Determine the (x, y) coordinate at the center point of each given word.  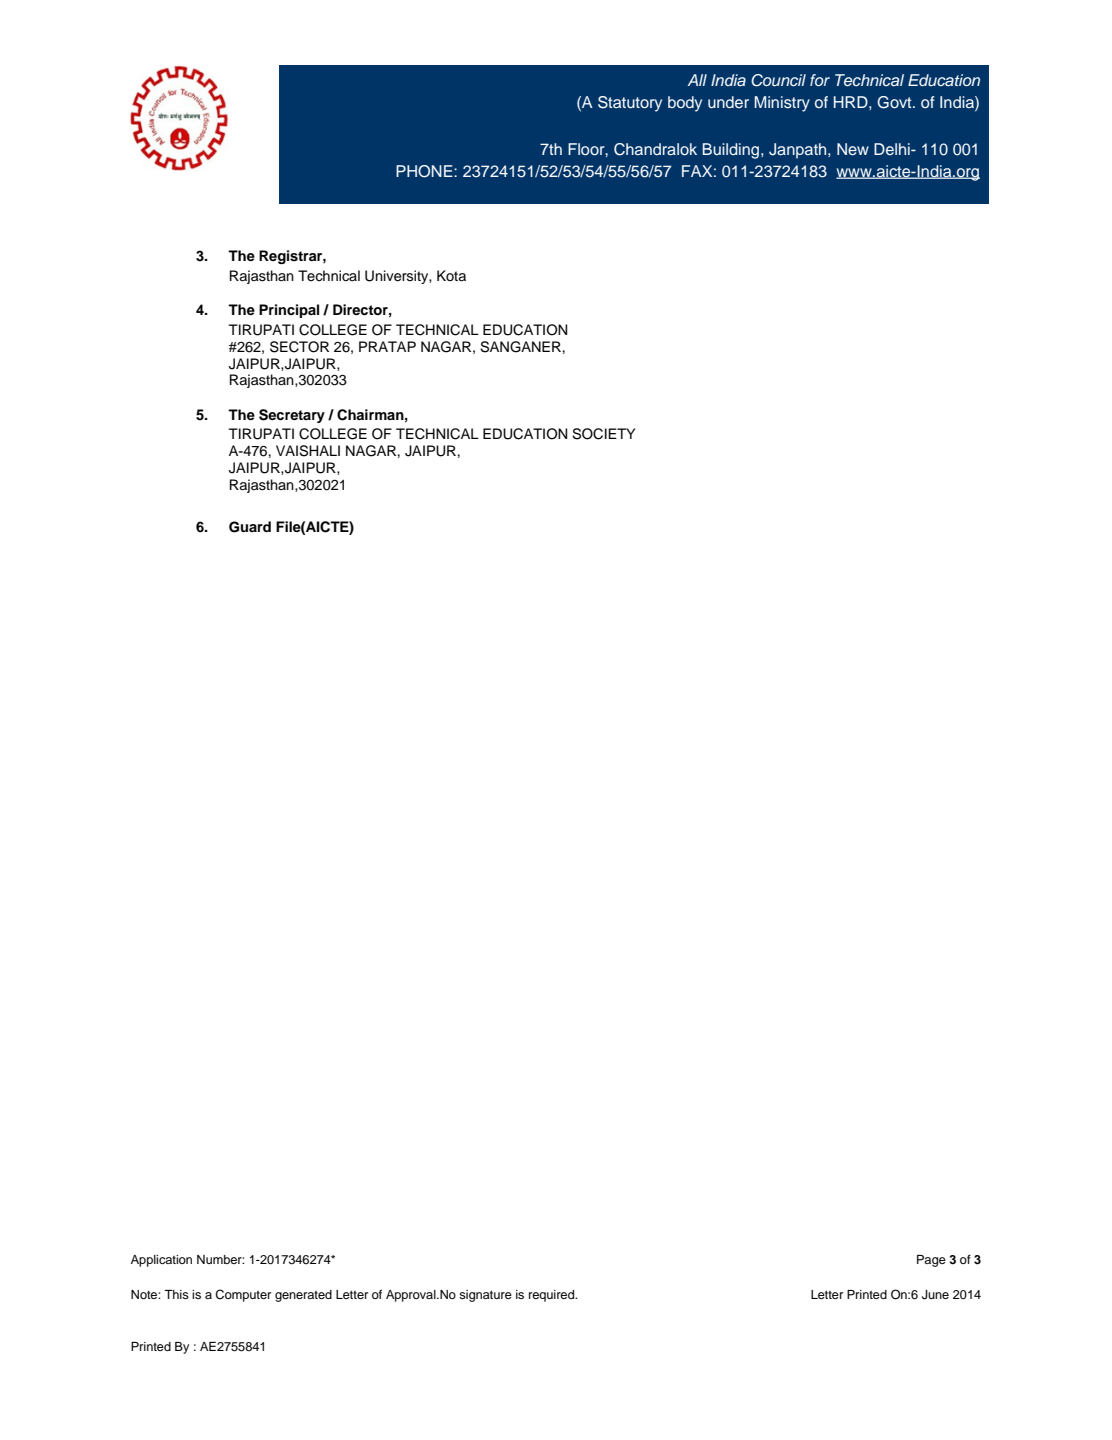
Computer (243, 1295)
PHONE (425, 171)
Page (931, 1261)
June (935, 1295)
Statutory (630, 104)
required (553, 1296)
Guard (250, 527)
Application (161, 1261)
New (853, 149)
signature (485, 1296)
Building (732, 151)
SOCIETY (603, 434)
